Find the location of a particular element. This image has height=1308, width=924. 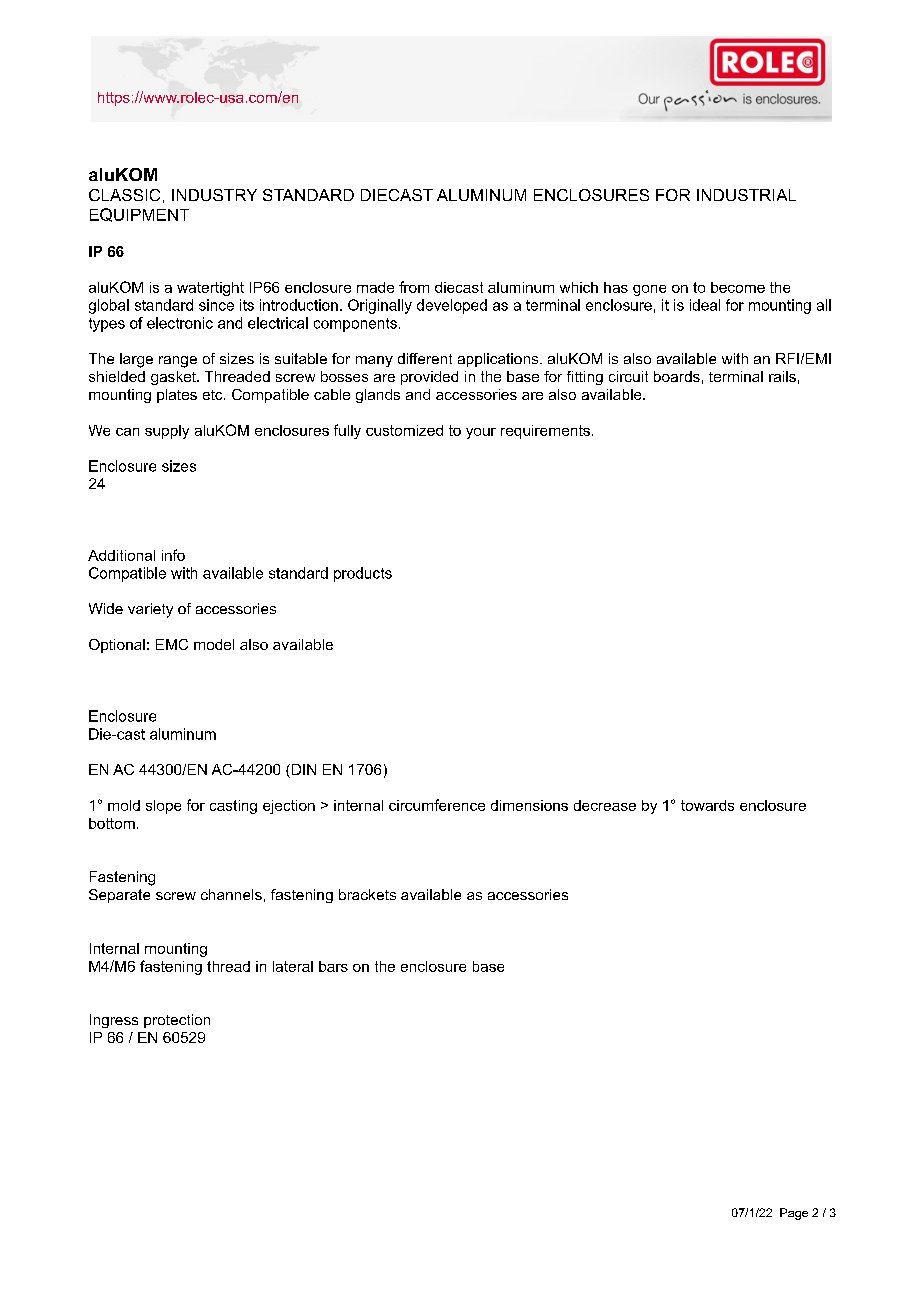

from is located at coordinates (414, 287).
